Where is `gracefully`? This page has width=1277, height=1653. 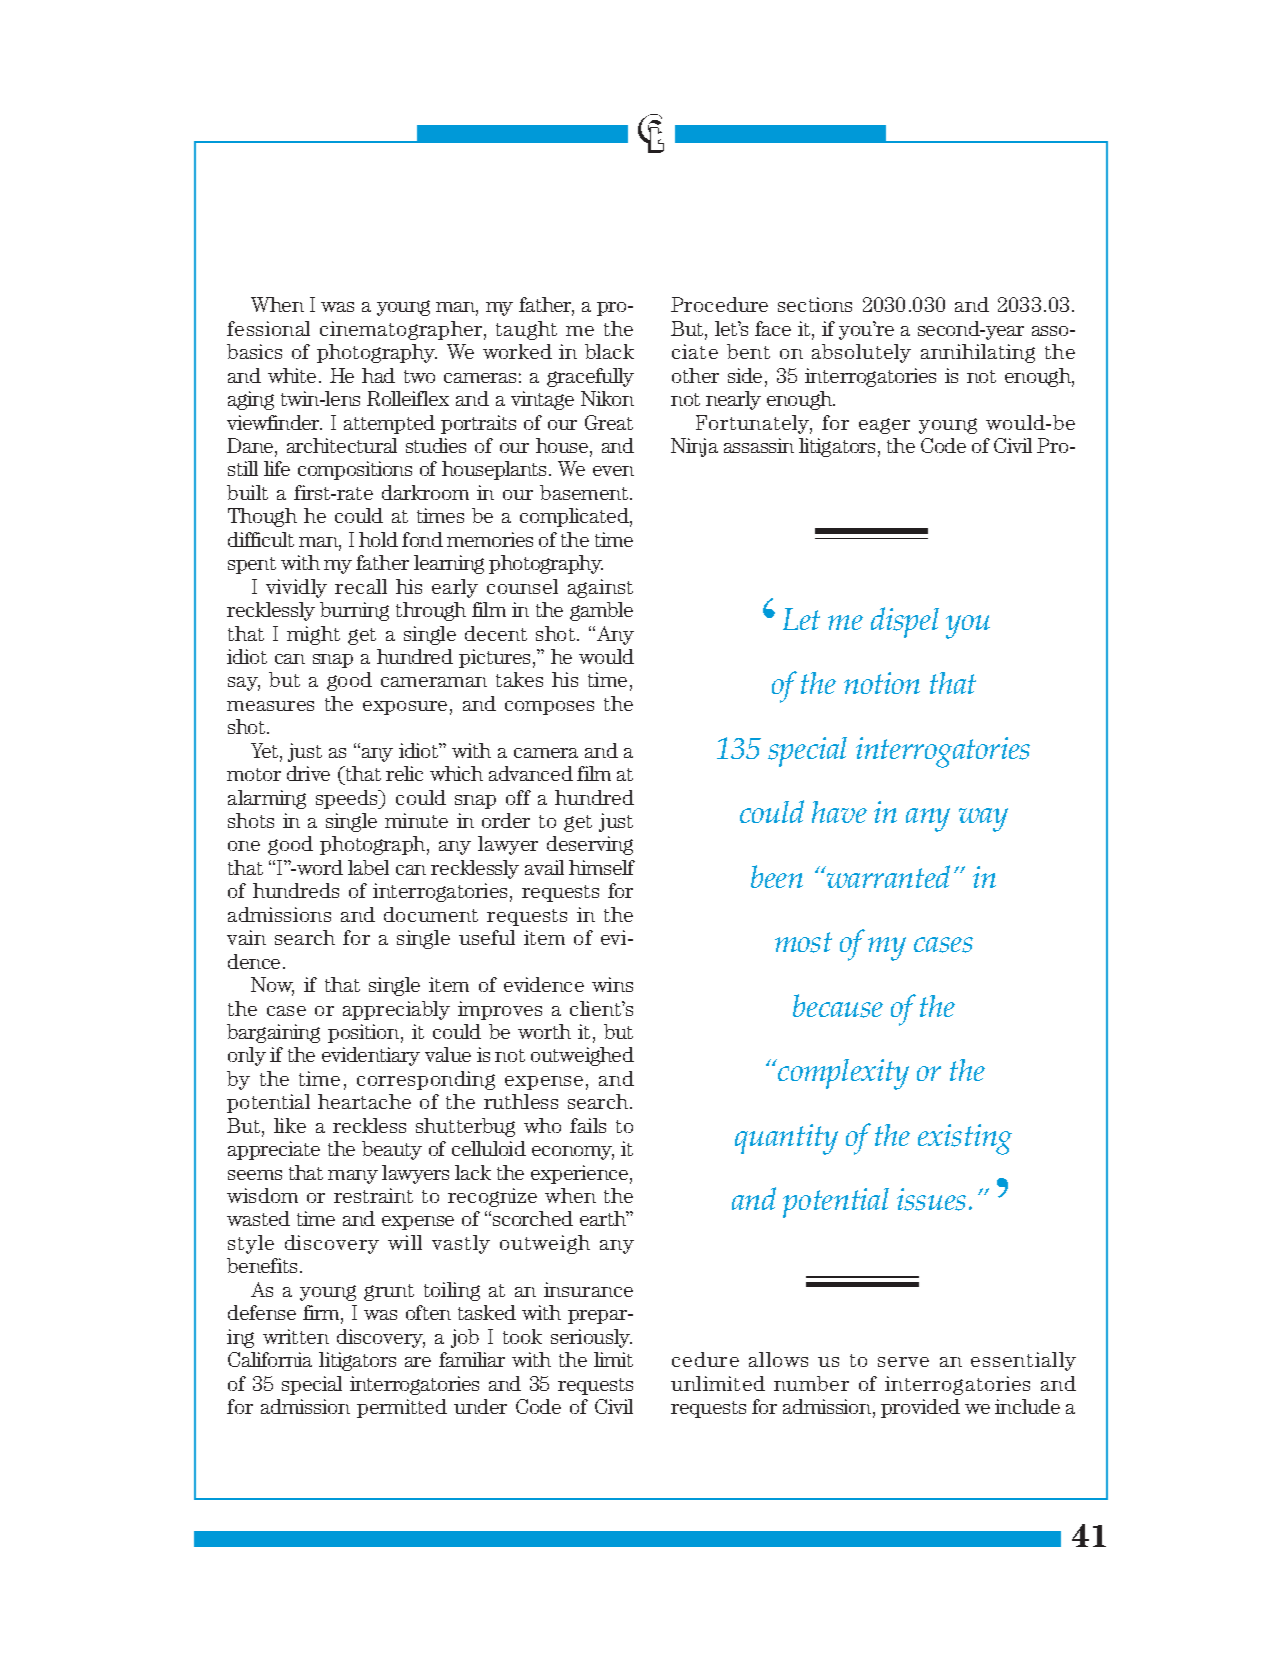 gracefully is located at coordinates (590, 377).
